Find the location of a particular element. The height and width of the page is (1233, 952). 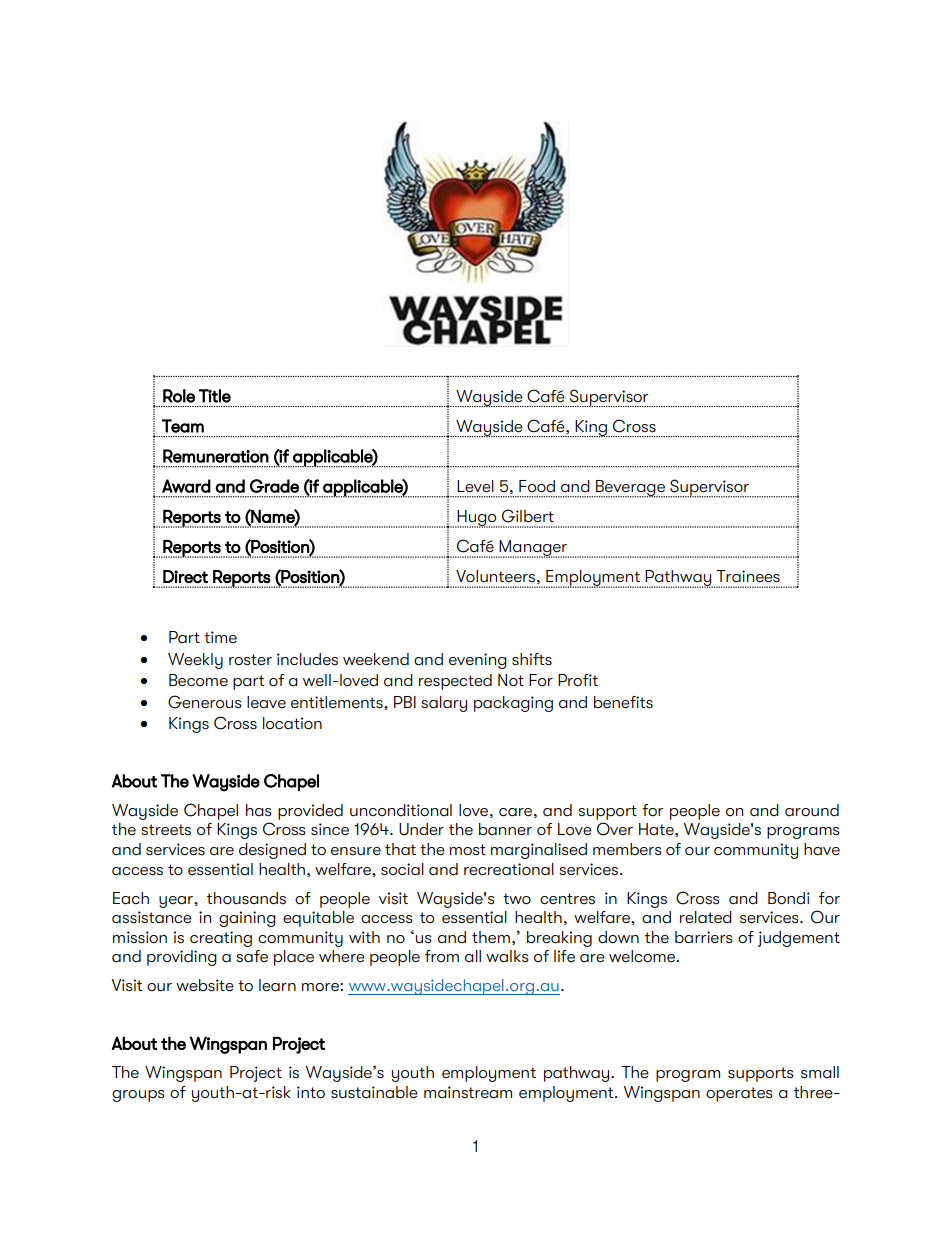

Trainees is located at coordinates (748, 576).
